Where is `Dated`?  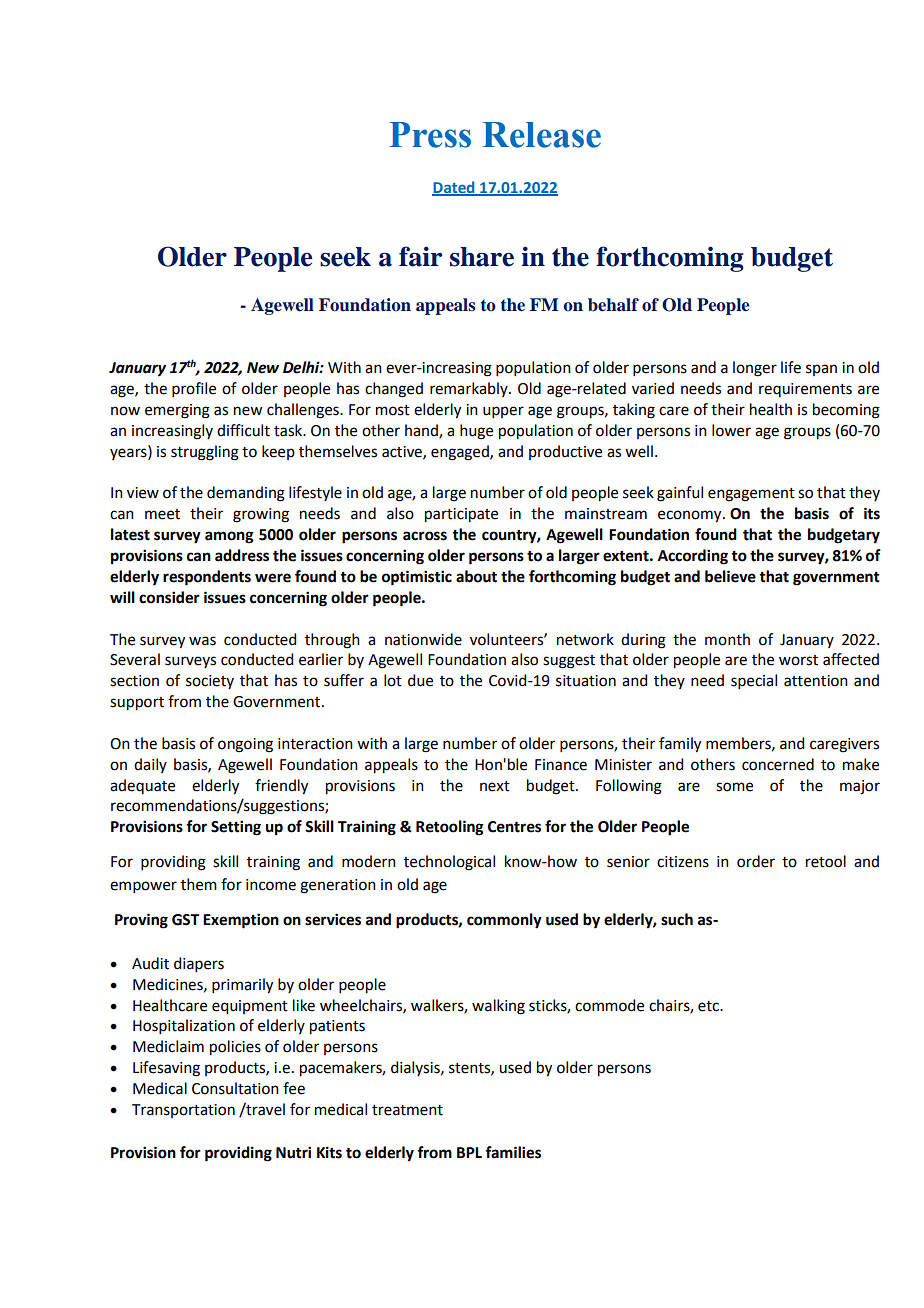 Dated is located at coordinates (454, 188).
